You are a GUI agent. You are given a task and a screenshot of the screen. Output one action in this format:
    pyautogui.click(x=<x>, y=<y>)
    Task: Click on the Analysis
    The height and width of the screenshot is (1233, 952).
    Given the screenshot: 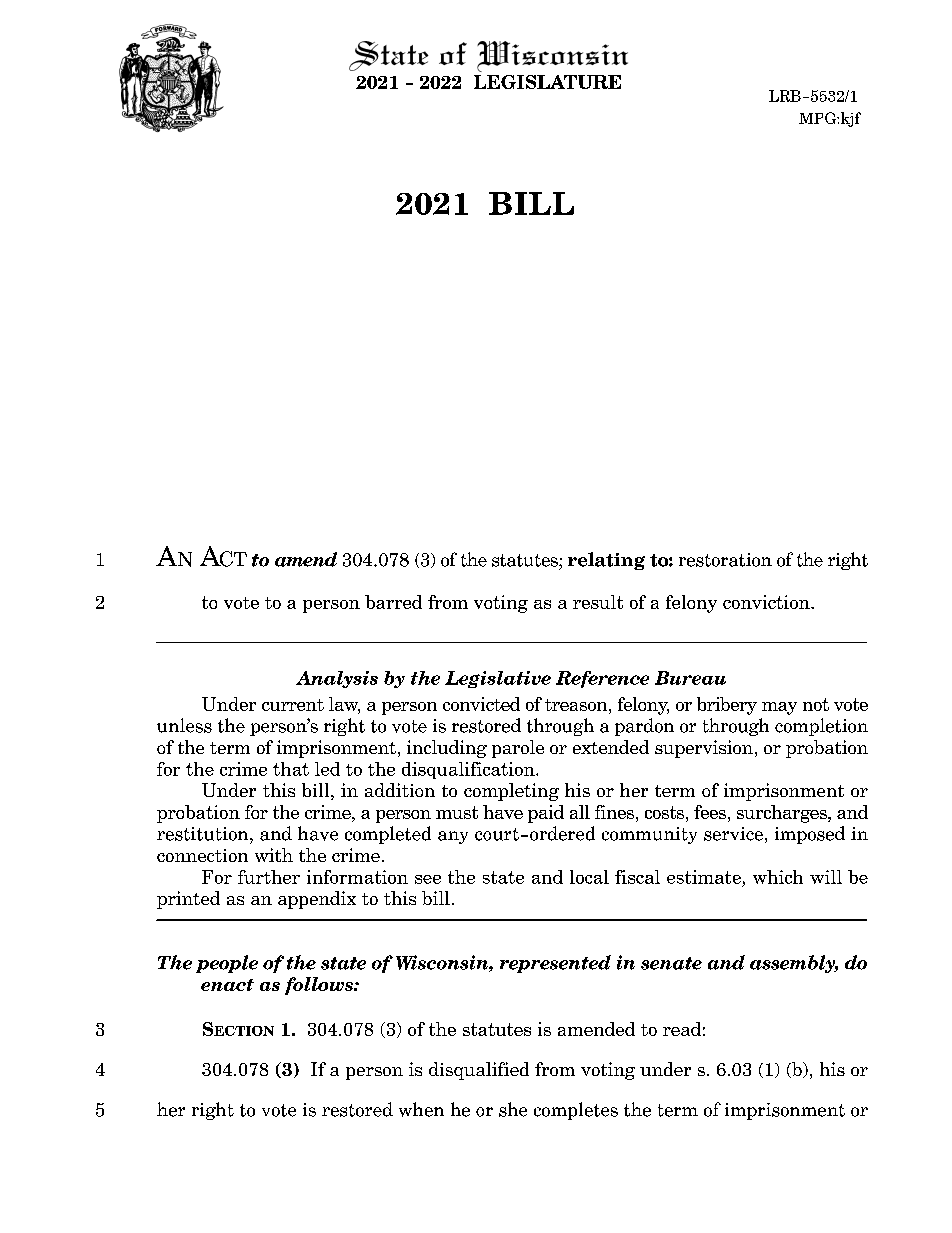 What is the action you would take?
    pyautogui.click(x=337, y=679)
